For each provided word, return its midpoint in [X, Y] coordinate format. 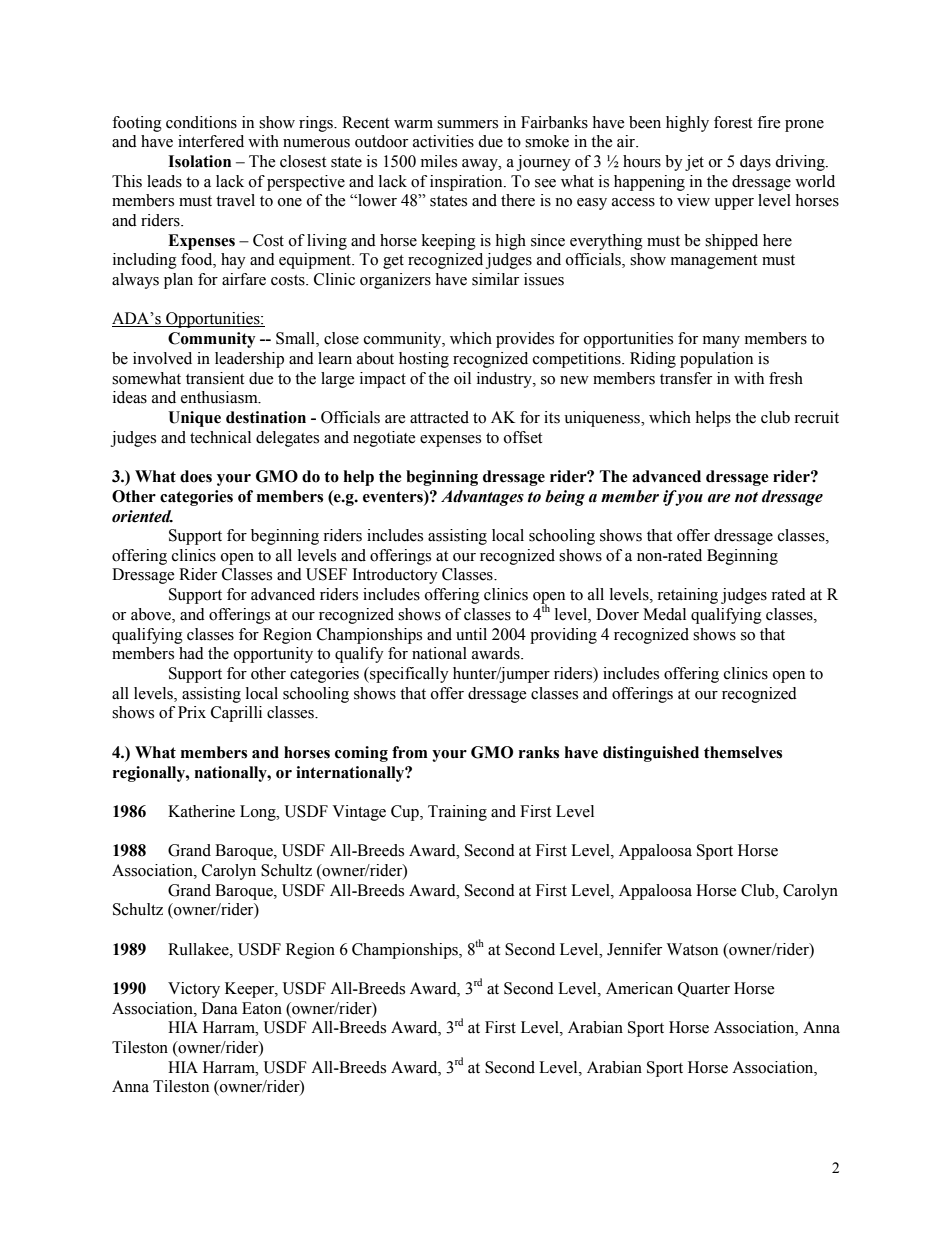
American [639, 988]
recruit [816, 417]
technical [220, 437]
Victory [194, 990]
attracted [439, 417]
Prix [192, 712]
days [755, 163]
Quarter [704, 989]
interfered [211, 141]
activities [443, 141]
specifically [408, 675]
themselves [743, 752]
